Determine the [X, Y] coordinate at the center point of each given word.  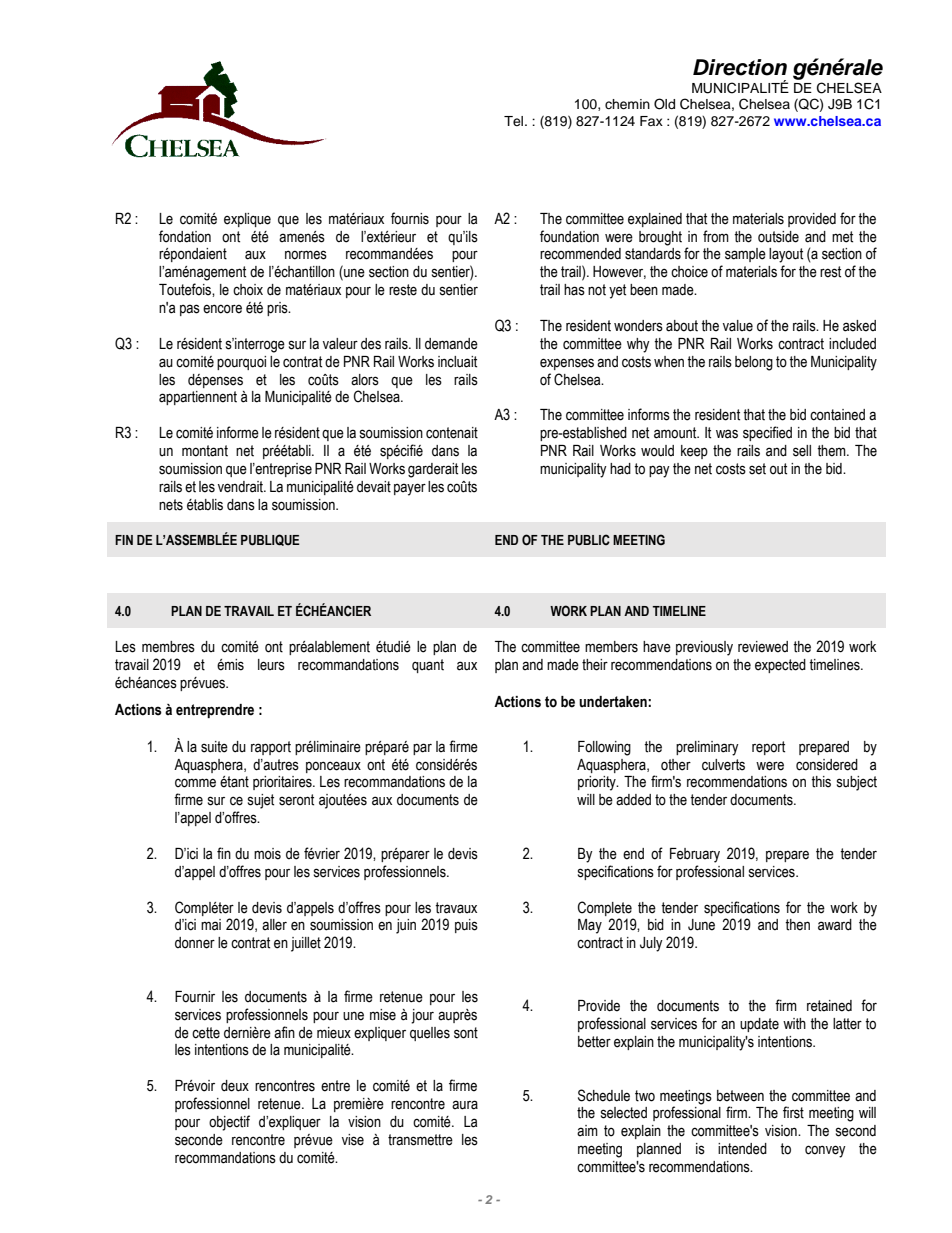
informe [238, 432]
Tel [515, 121]
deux [235, 1086]
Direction [740, 67]
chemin [627, 104]
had [620, 469]
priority [598, 783]
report [768, 748]
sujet [261, 801]
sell [802, 451]
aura [465, 1105]
